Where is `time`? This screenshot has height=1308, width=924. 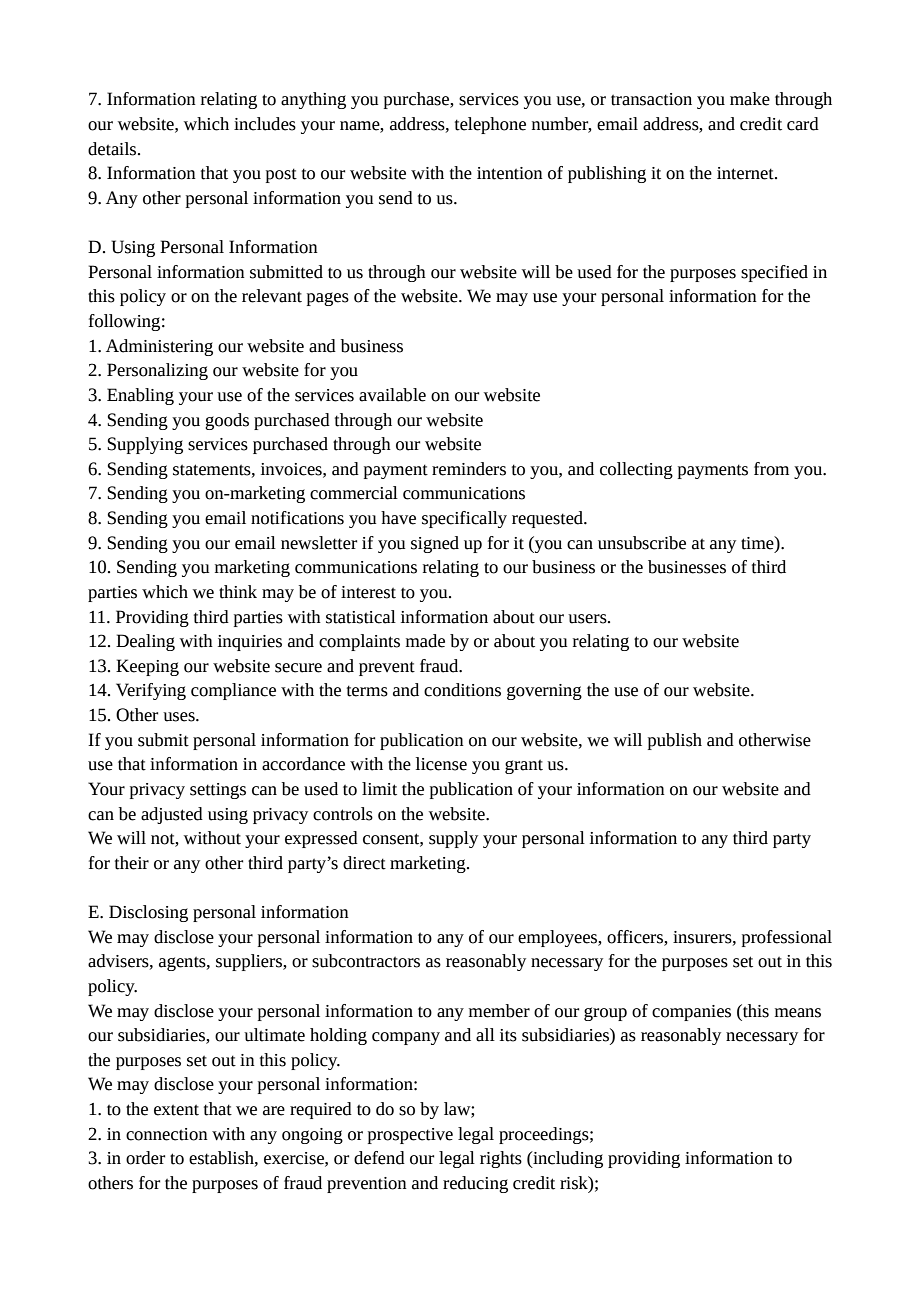 time is located at coordinates (758, 543).
